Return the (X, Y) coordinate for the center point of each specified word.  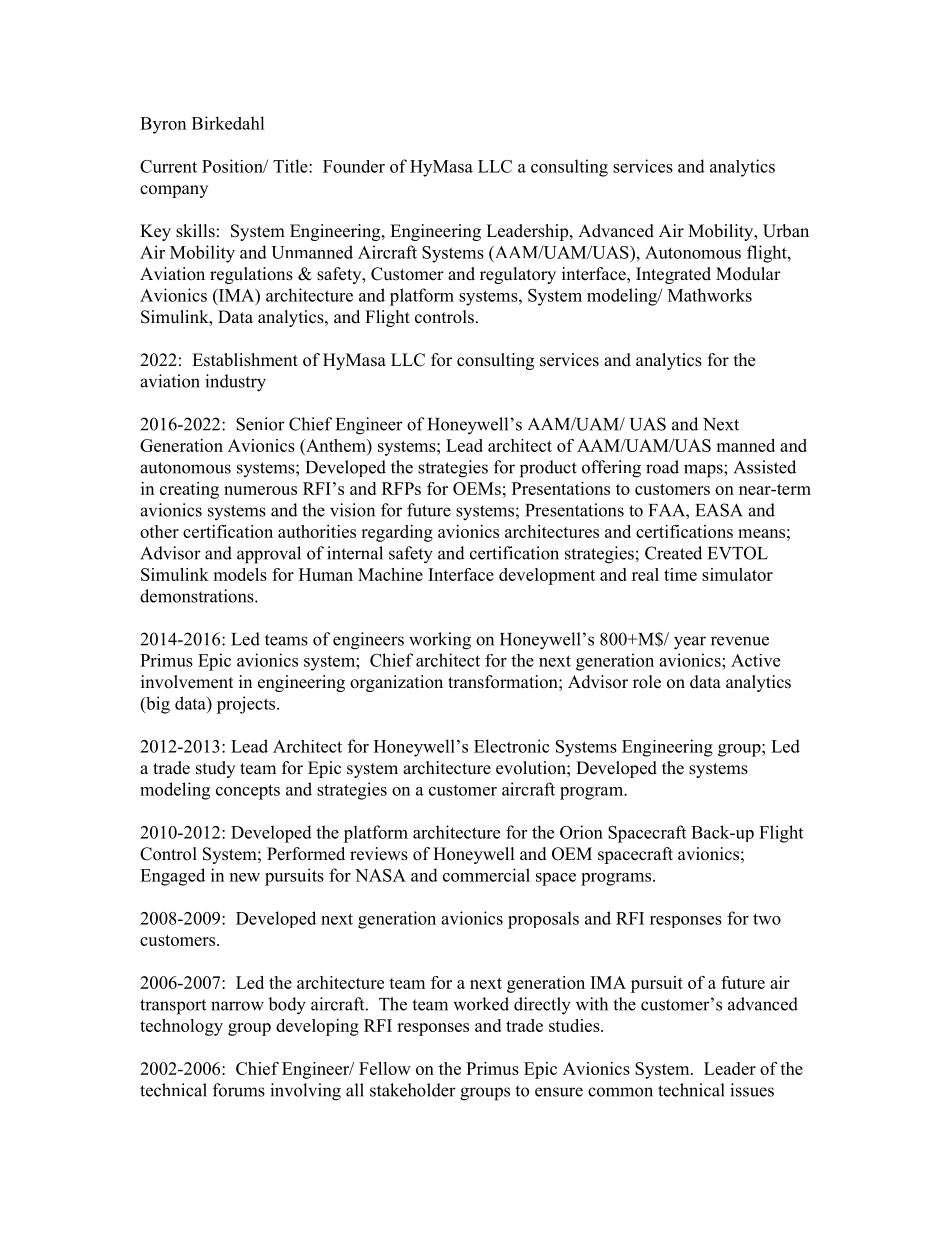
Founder (354, 166)
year (690, 643)
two (767, 919)
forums (239, 1090)
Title (291, 166)
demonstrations (198, 596)
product (548, 469)
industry (235, 383)
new (245, 877)
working (440, 641)
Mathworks (710, 295)
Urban (786, 231)
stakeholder (413, 1090)
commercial (486, 875)
